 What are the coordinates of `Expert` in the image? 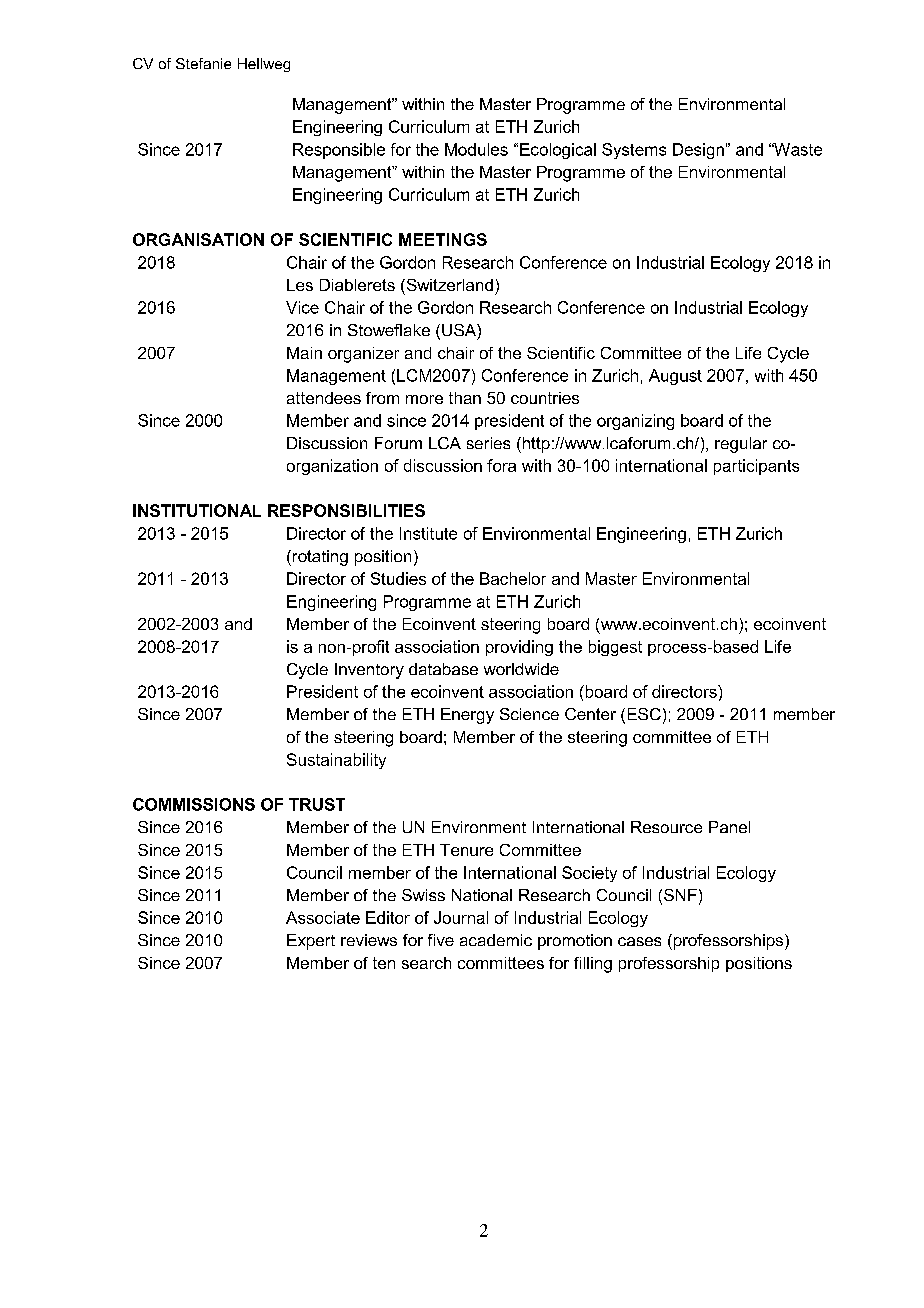 It's located at (311, 942).
